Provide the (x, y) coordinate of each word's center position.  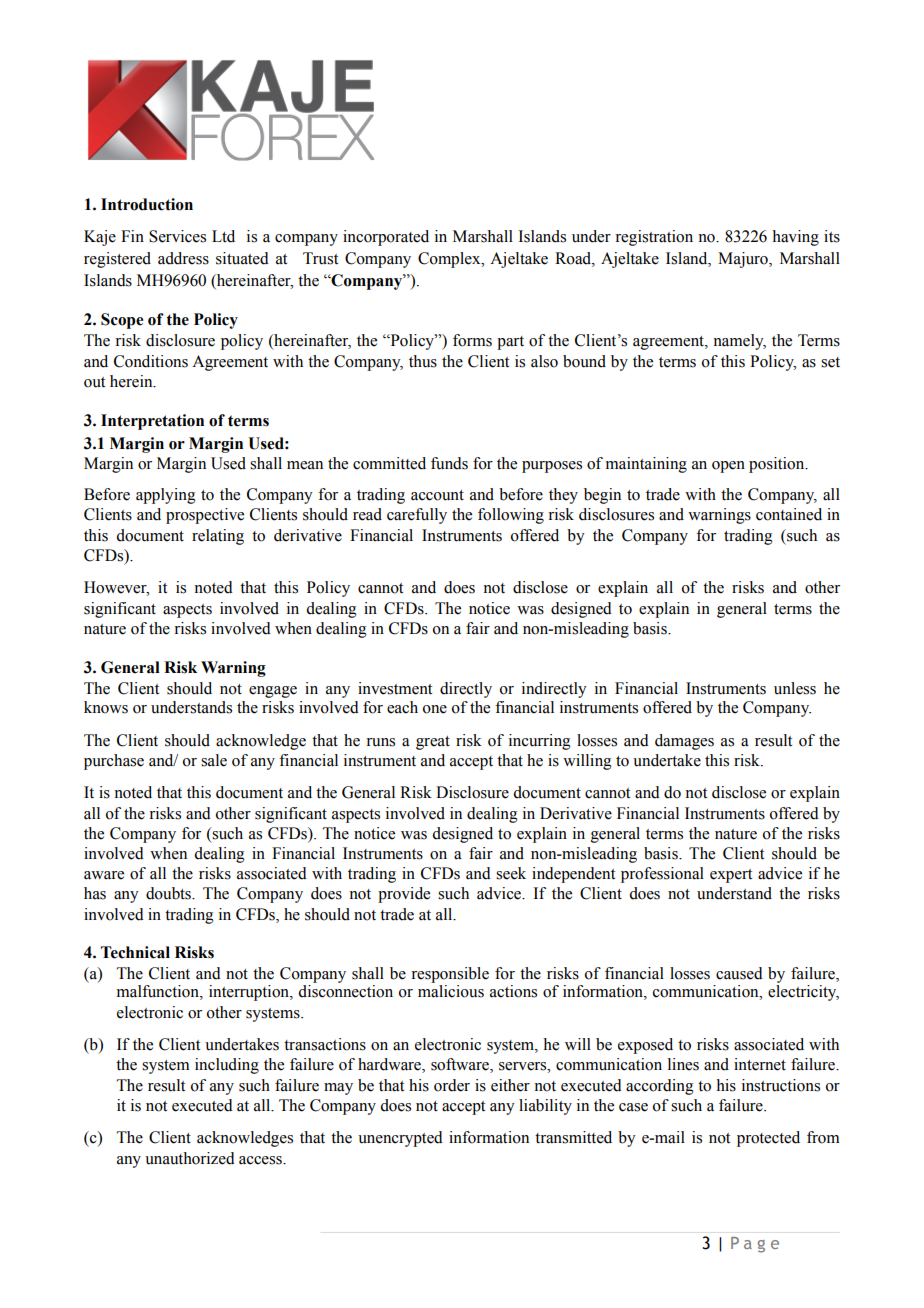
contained (789, 514)
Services (177, 236)
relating (218, 537)
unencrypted (400, 1139)
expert (731, 876)
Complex (450, 260)
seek (511, 873)
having (795, 238)
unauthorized (190, 1158)
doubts (169, 893)
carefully (417, 516)
